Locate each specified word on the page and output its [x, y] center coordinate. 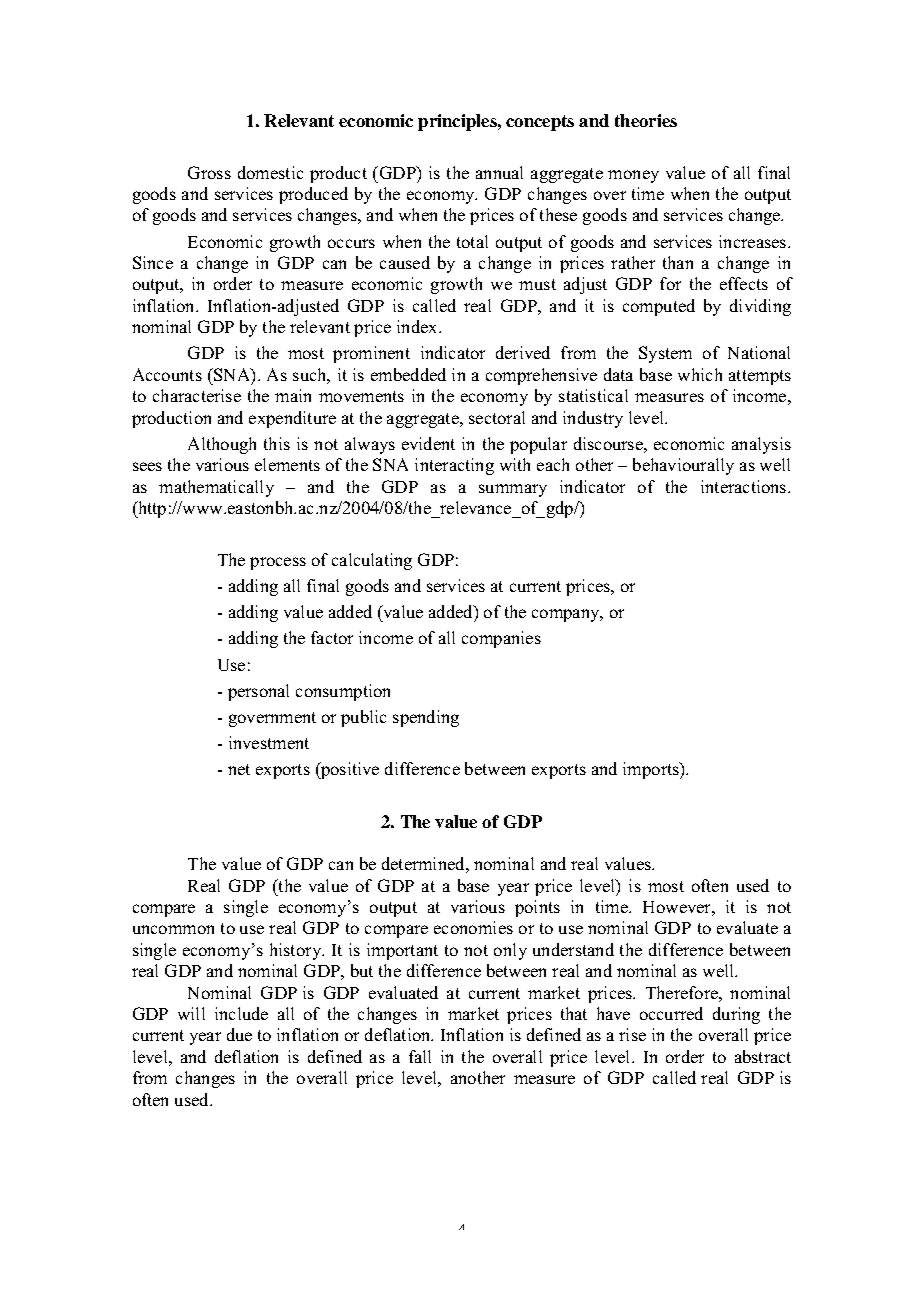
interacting [454, 466]
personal [258, 692]
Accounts [167, 374]
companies [501, 639]
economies [473, 927]
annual [499, 172]
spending [426, 718]
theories [646, 120]
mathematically [216, 488]
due [239, 1034]
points [537, 908]
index [418, 326]
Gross [209, 172]
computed [659, 307]
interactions [745, 486]
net [239, 769]
